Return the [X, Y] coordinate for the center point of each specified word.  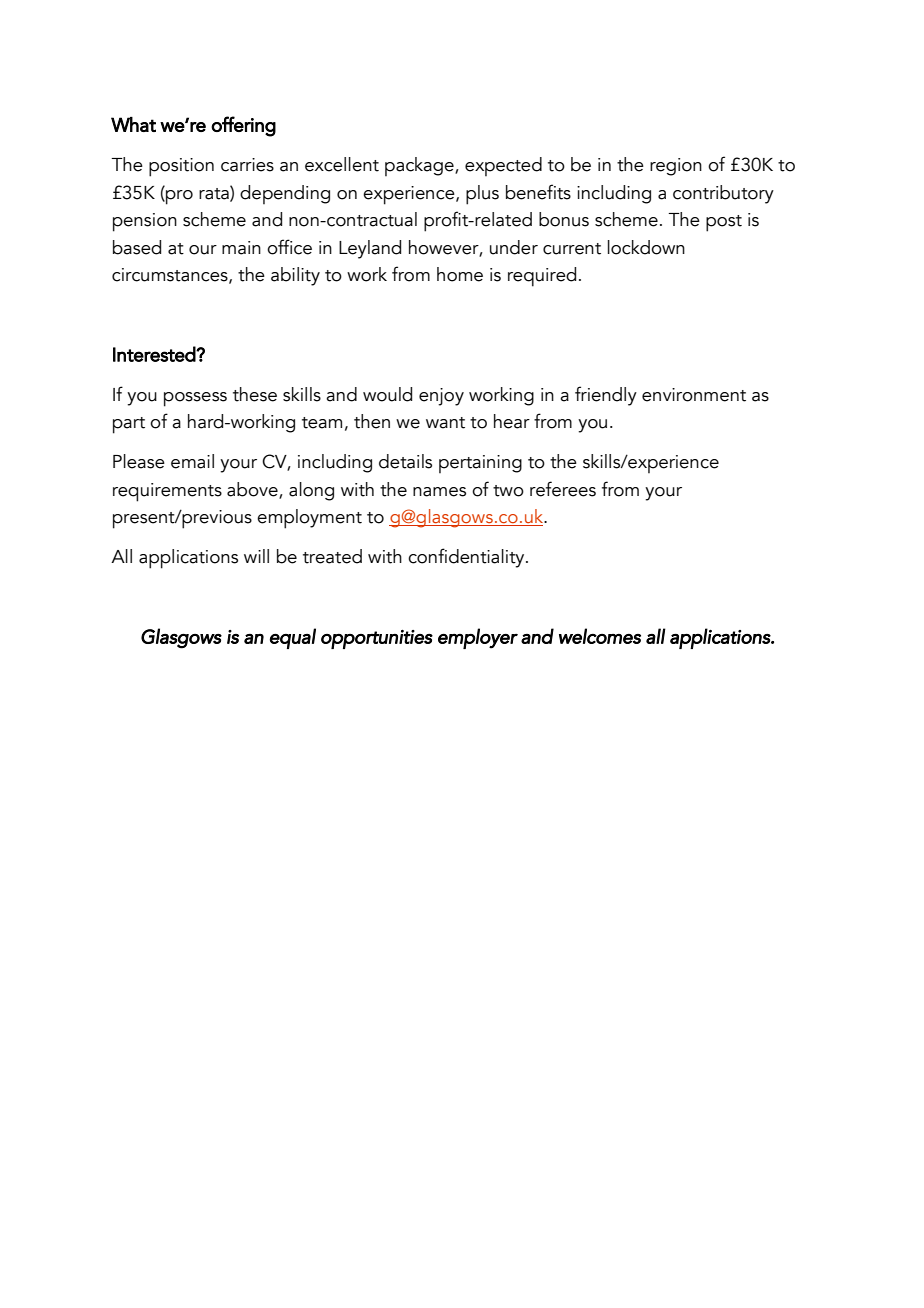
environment [694, 395]
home [460, 274]
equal [293, 638]
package [420, 166]
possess [195, 399]
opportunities [377, 639]
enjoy [441, 397]
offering [243, 126]
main [241, 248]
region [676, 167]
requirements [167, 492]
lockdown [646, 247]
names [439, 492]
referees [563, 489]
